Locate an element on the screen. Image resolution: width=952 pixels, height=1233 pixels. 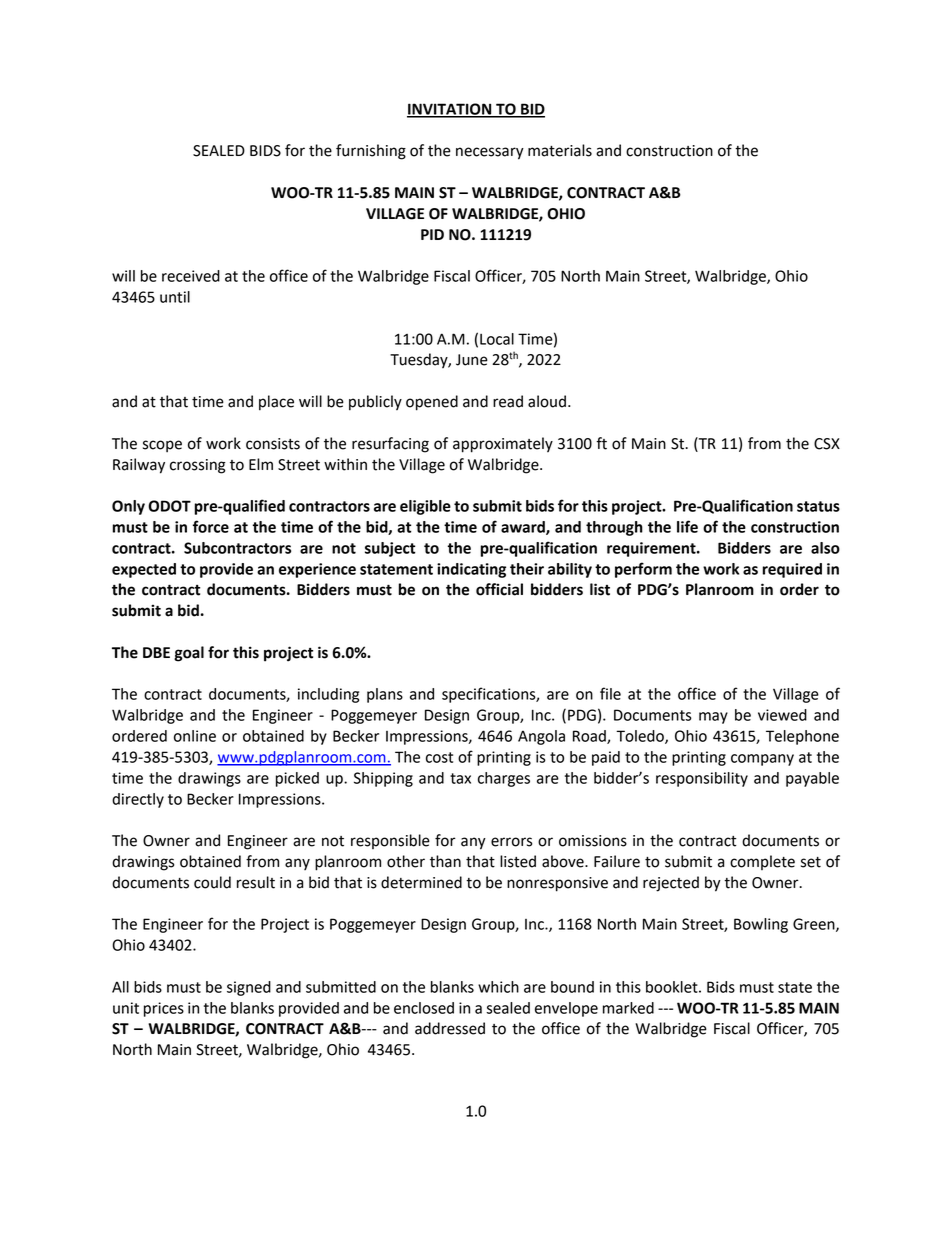
materials is located at coordinates (560, 150).
